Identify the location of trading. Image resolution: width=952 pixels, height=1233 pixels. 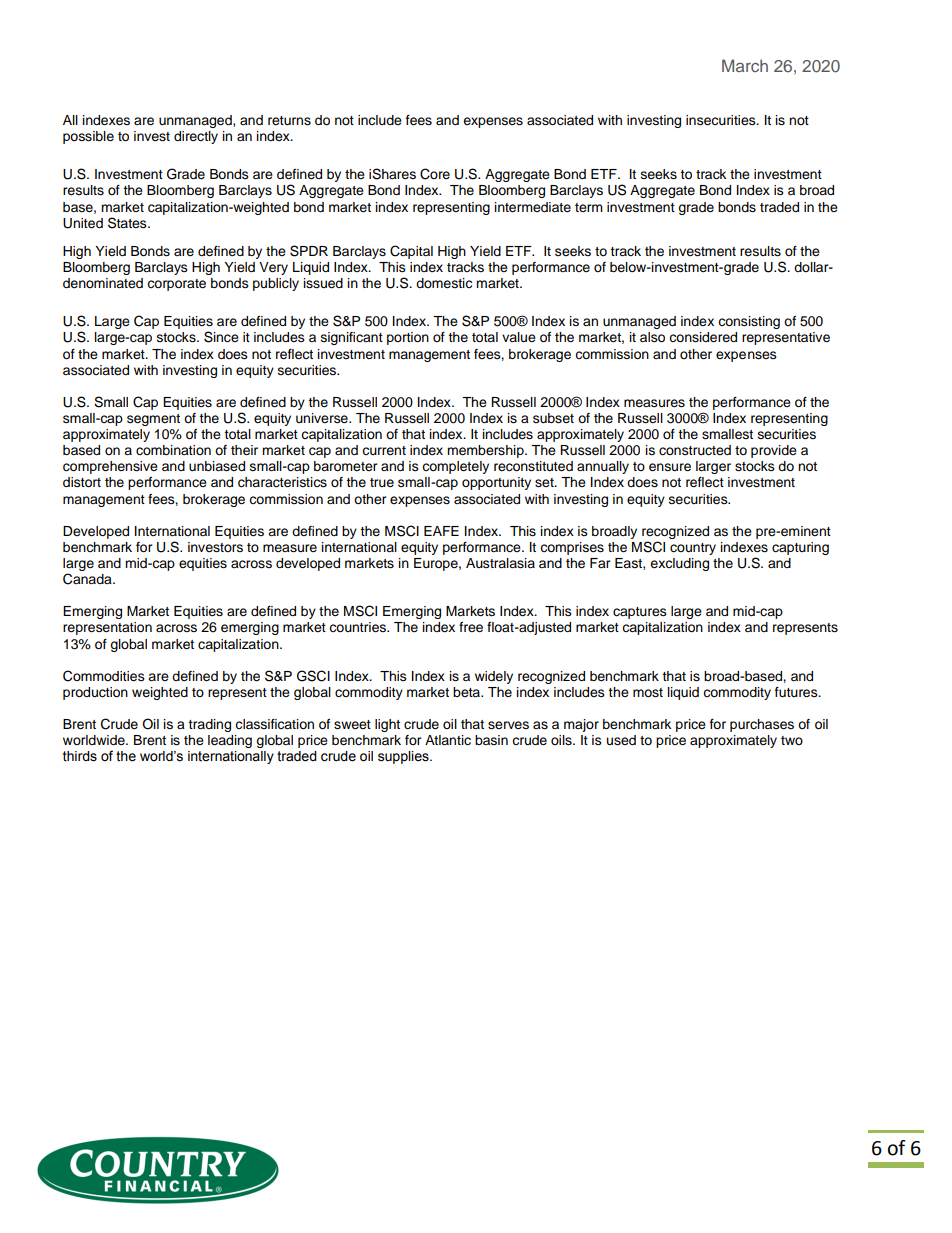
(209, 725).
